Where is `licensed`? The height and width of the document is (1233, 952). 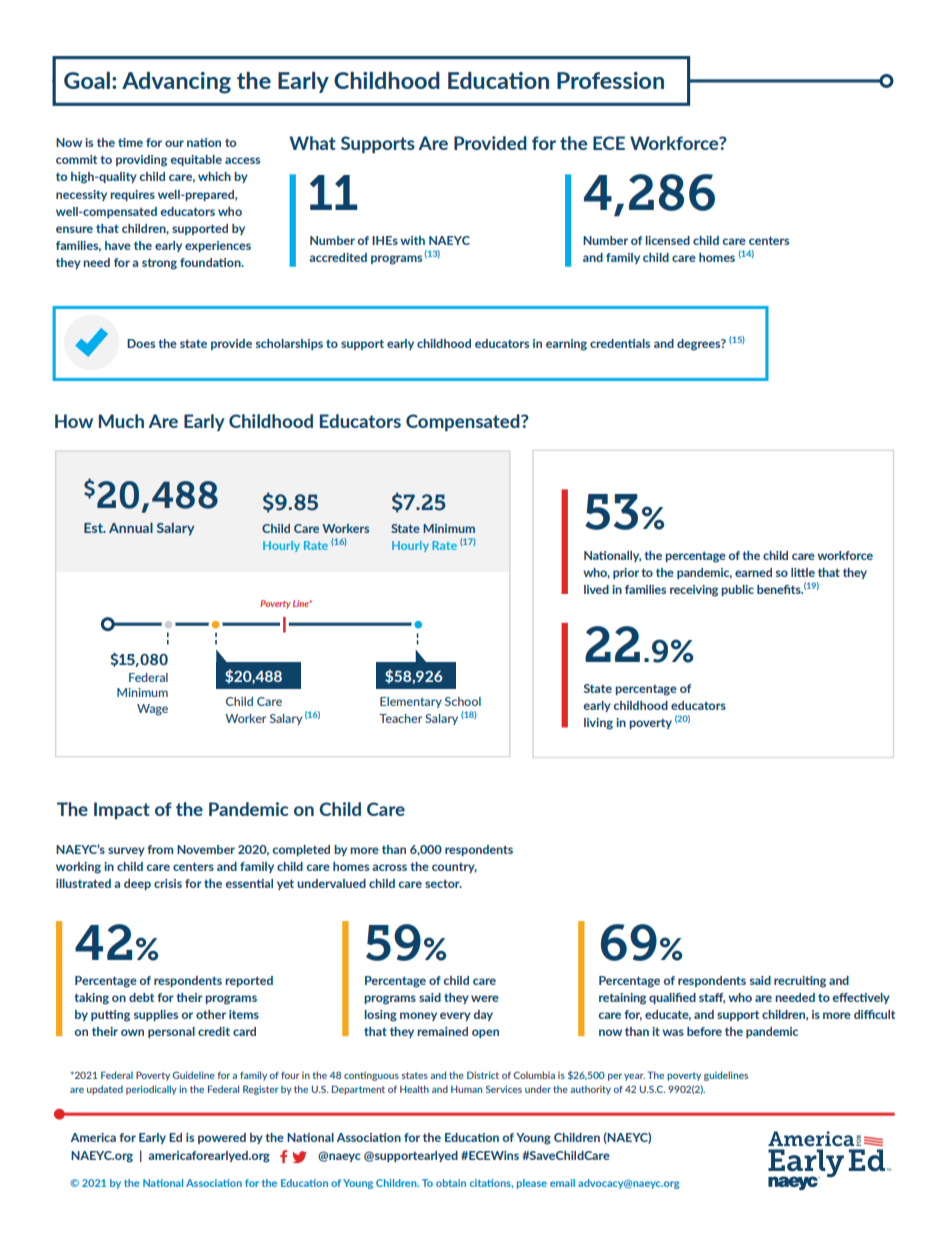 licensed is located at coordinates (668, 240).
